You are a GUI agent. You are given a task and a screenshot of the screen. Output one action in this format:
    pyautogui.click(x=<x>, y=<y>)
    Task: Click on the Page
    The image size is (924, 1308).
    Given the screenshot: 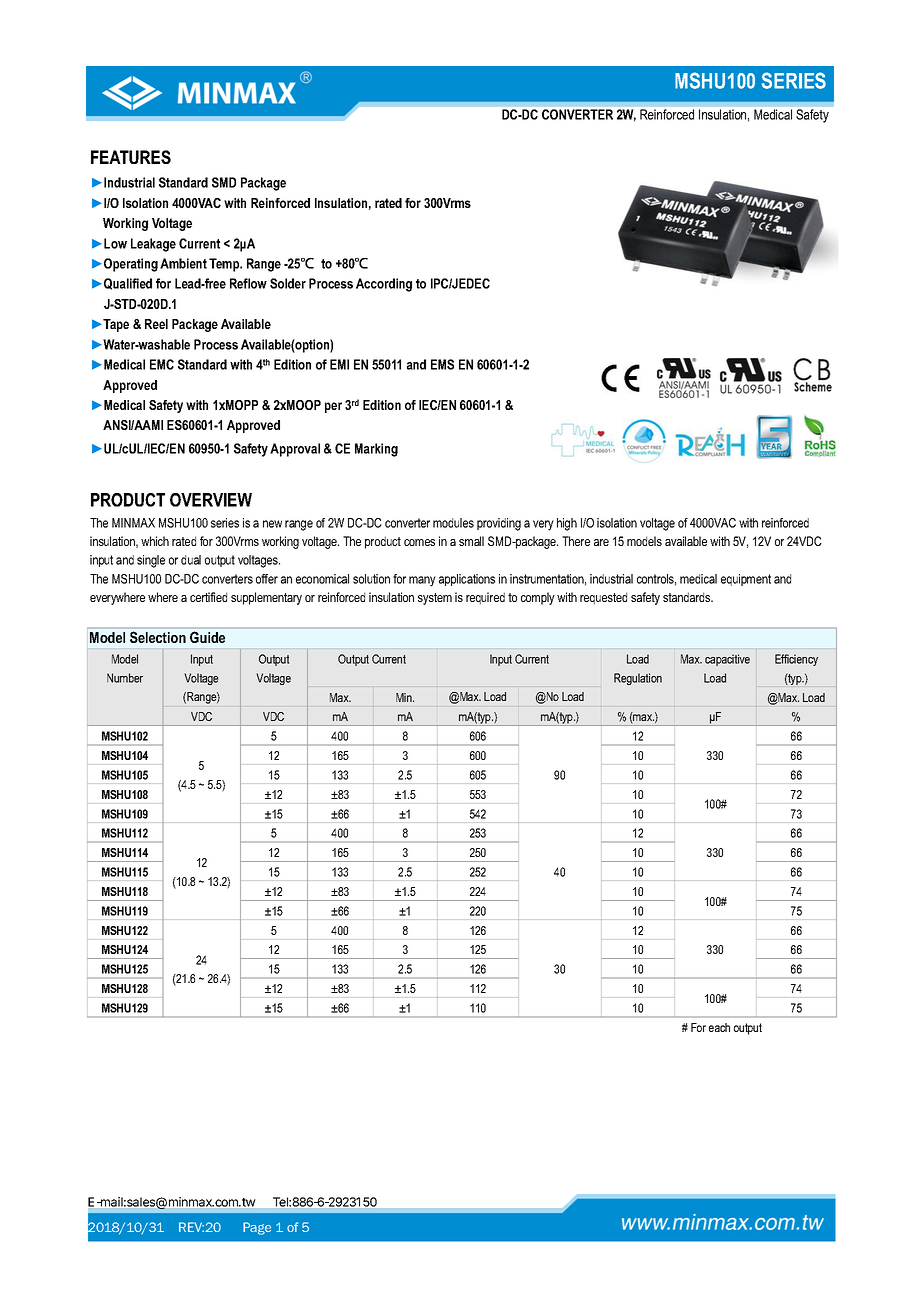 What is the action you would take?
    pyautogui.click(x=257, y=1228)
